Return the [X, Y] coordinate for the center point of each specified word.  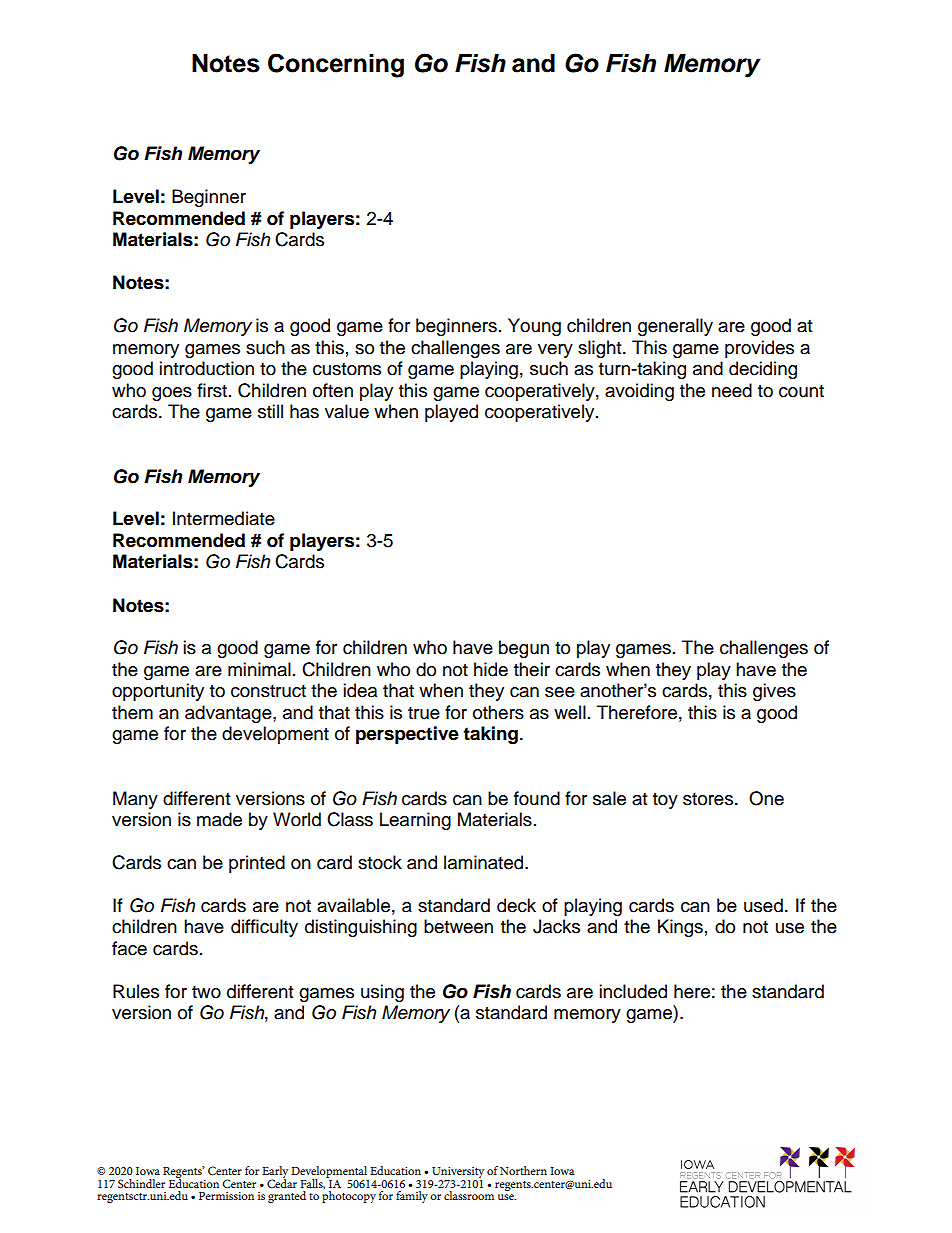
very [555, 351]
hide [491, 669]
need [732, 390]
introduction [206, 368]
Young [534, 327]
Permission [226, 1196]
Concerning [336, 65]
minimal [259, 669]
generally [675, 327]
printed [257, 864]
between [458, 926]
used [763, 905]
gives [774, 692]
